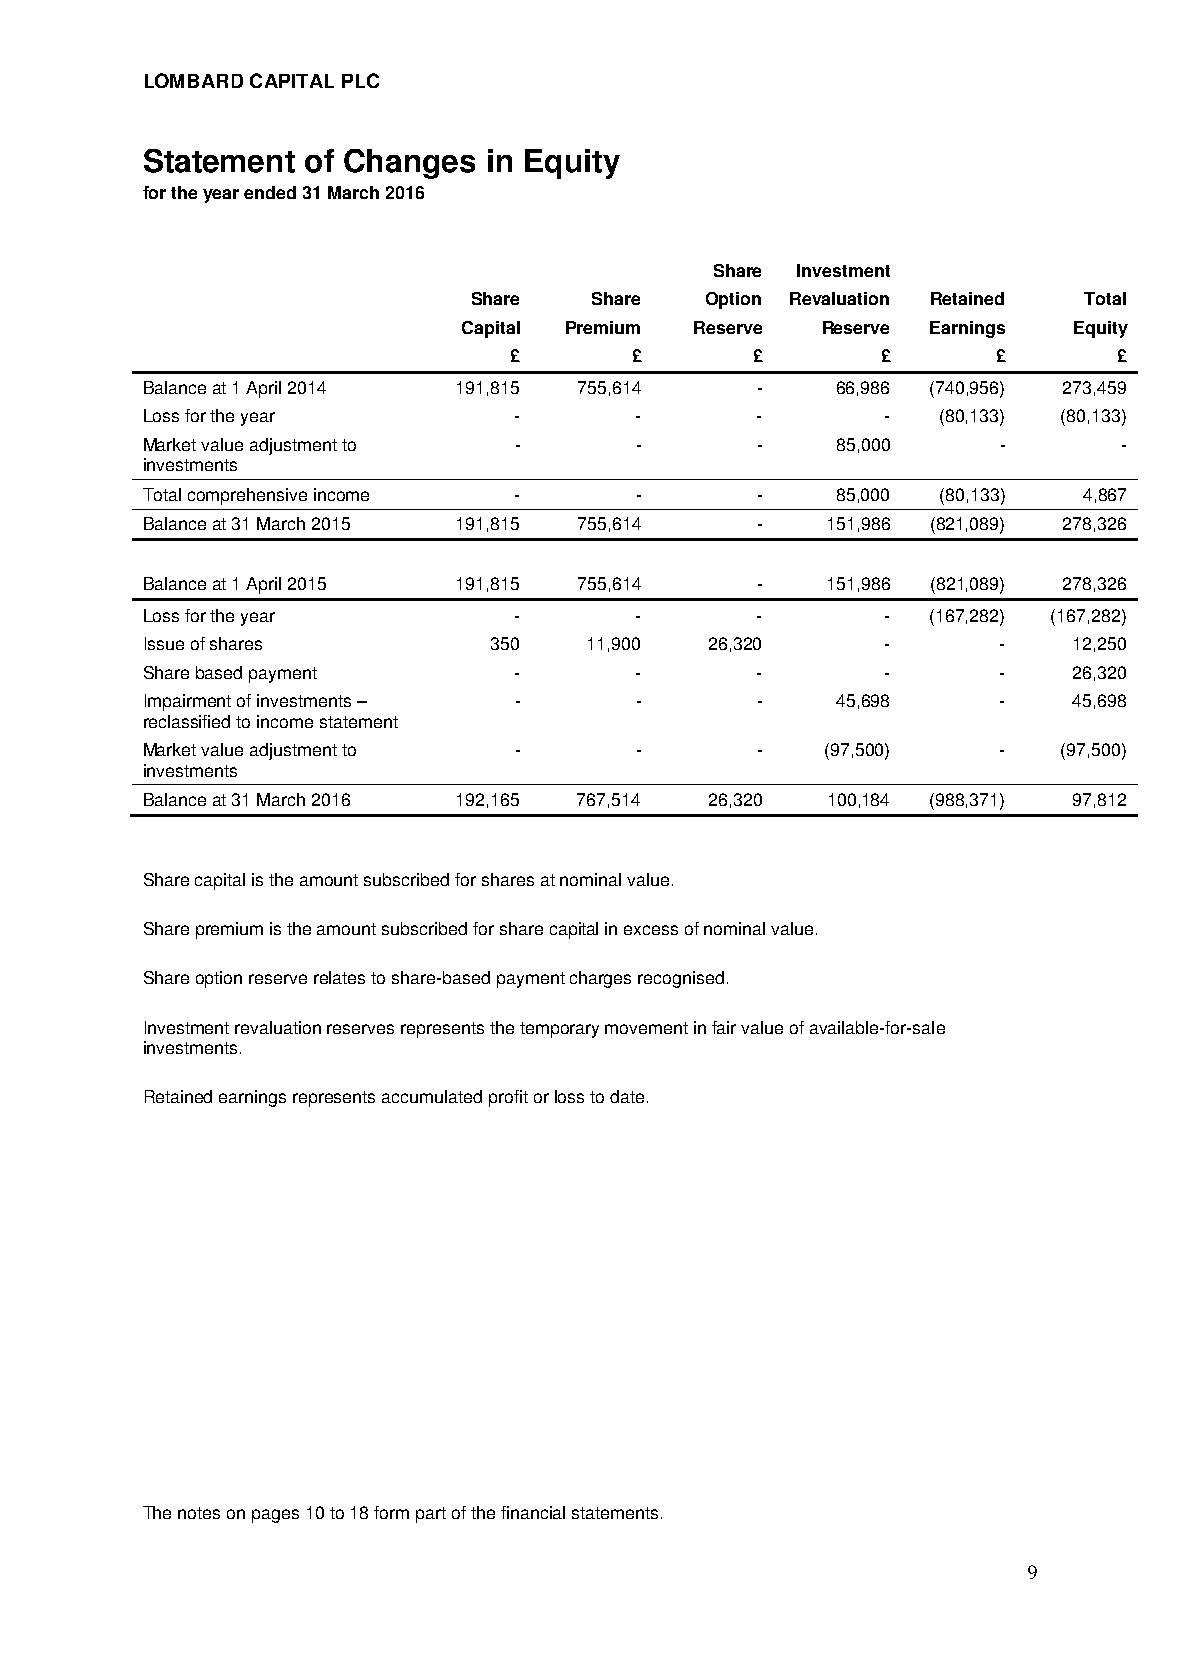 This screenshot has height=1670, width=1180. Describe the element at coordinates (187, 721) in the screenshot. I see `reclassified` at that location.
